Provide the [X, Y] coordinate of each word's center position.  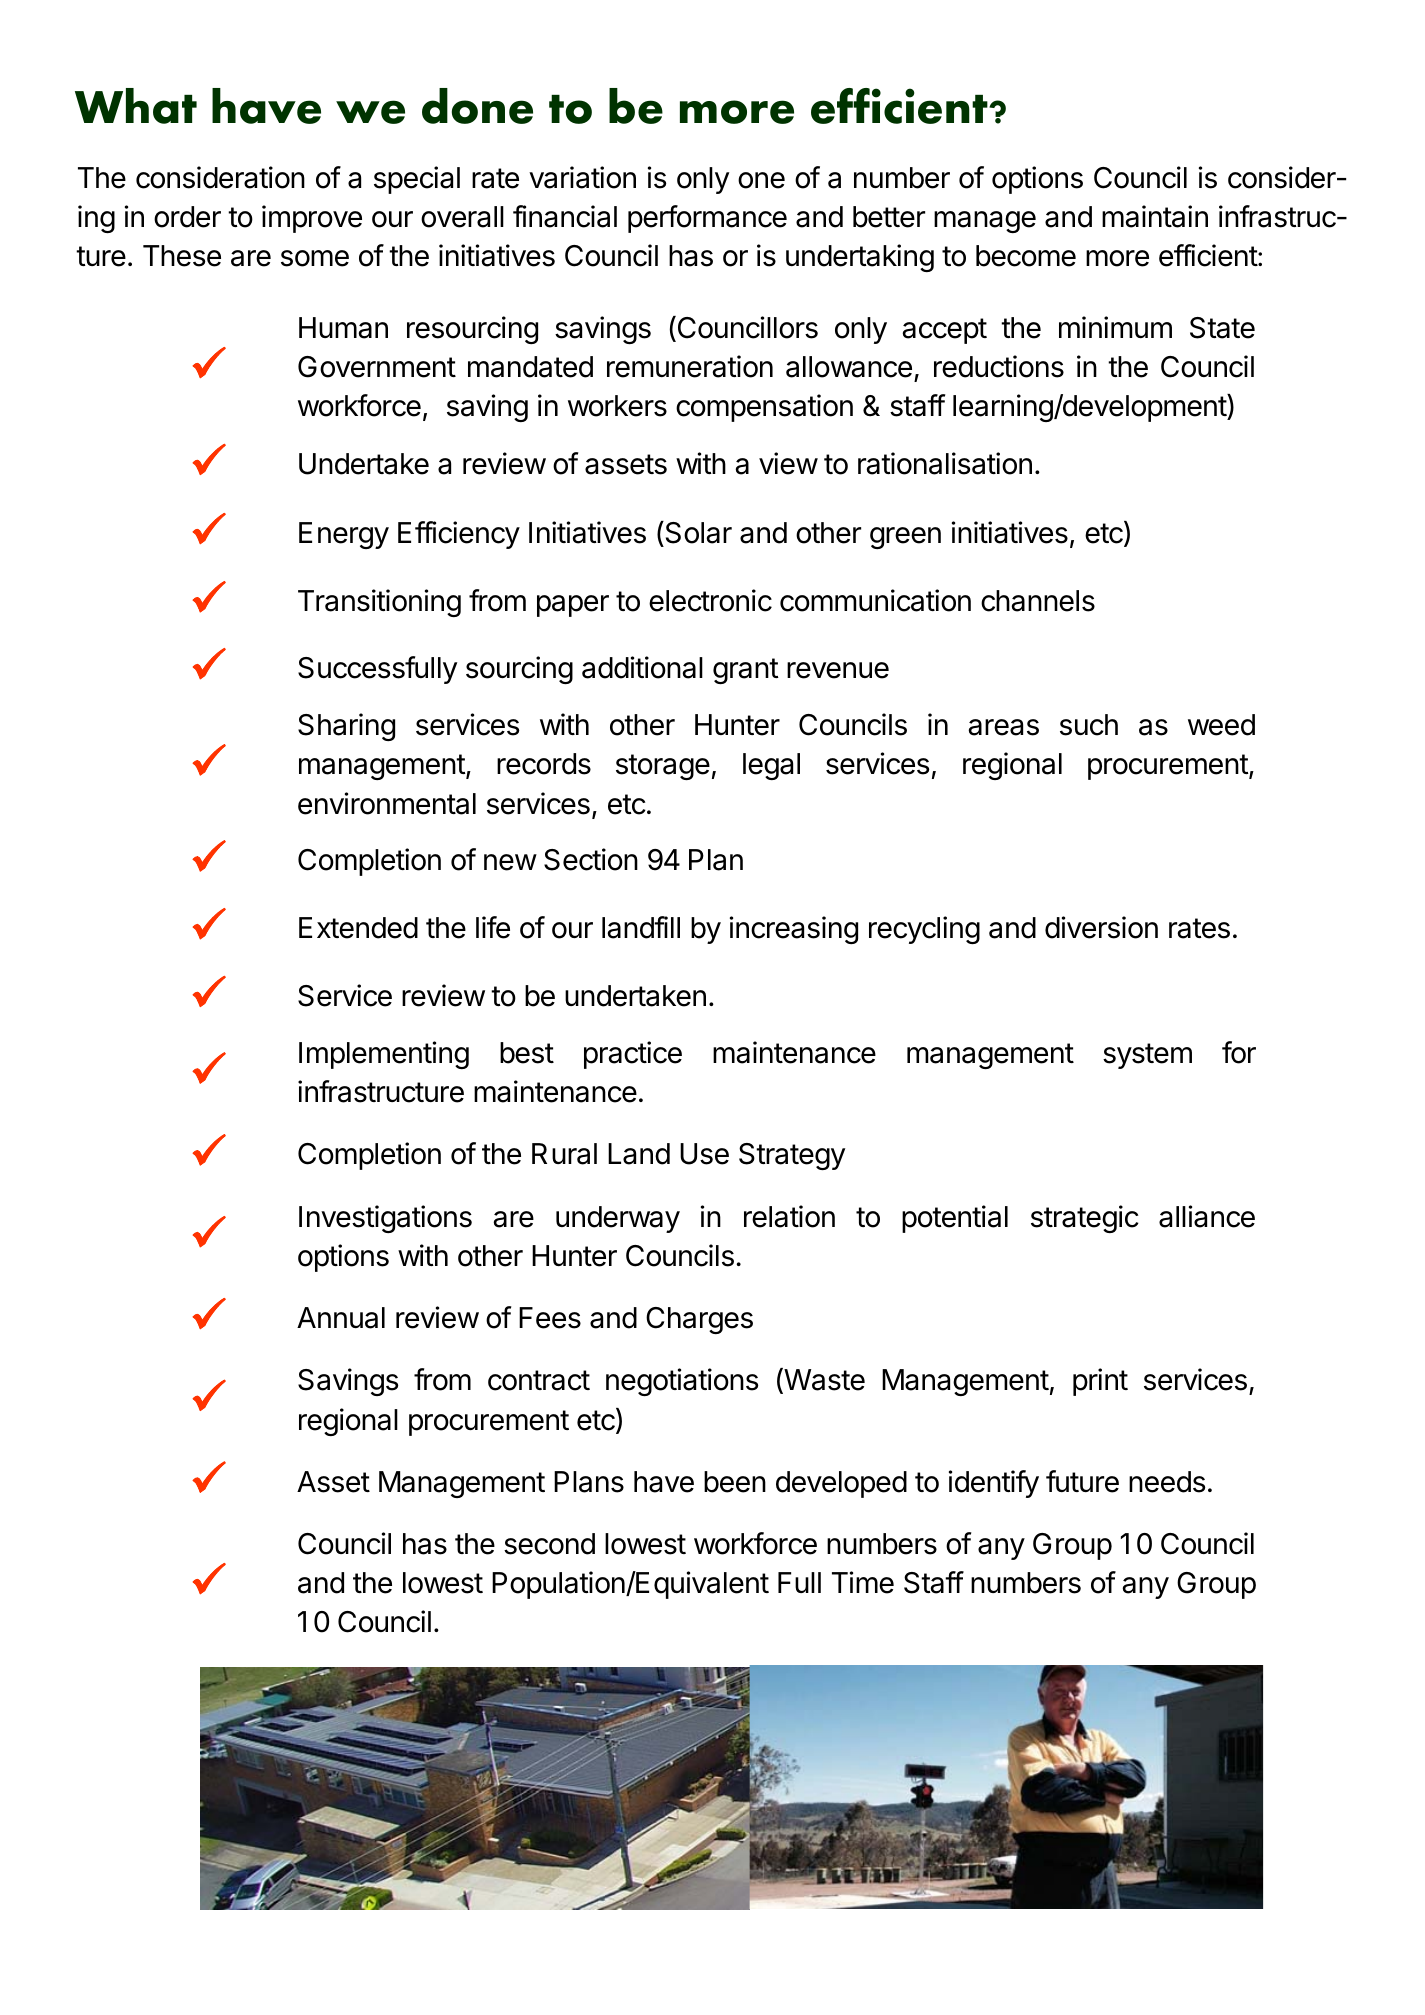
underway [618, 1219]
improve [312, 219]
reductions [999, 366]
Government [377, 367]
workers [617, 406]
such [1089, 725]
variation [582, 177]
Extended [358, 928]
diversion [1101, 927]
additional [642, 667]
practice [633, 1055]
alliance [1207, 1216]
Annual [341, 1318]
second [549, 1544]
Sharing [346, 727]
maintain [1155, 216]
